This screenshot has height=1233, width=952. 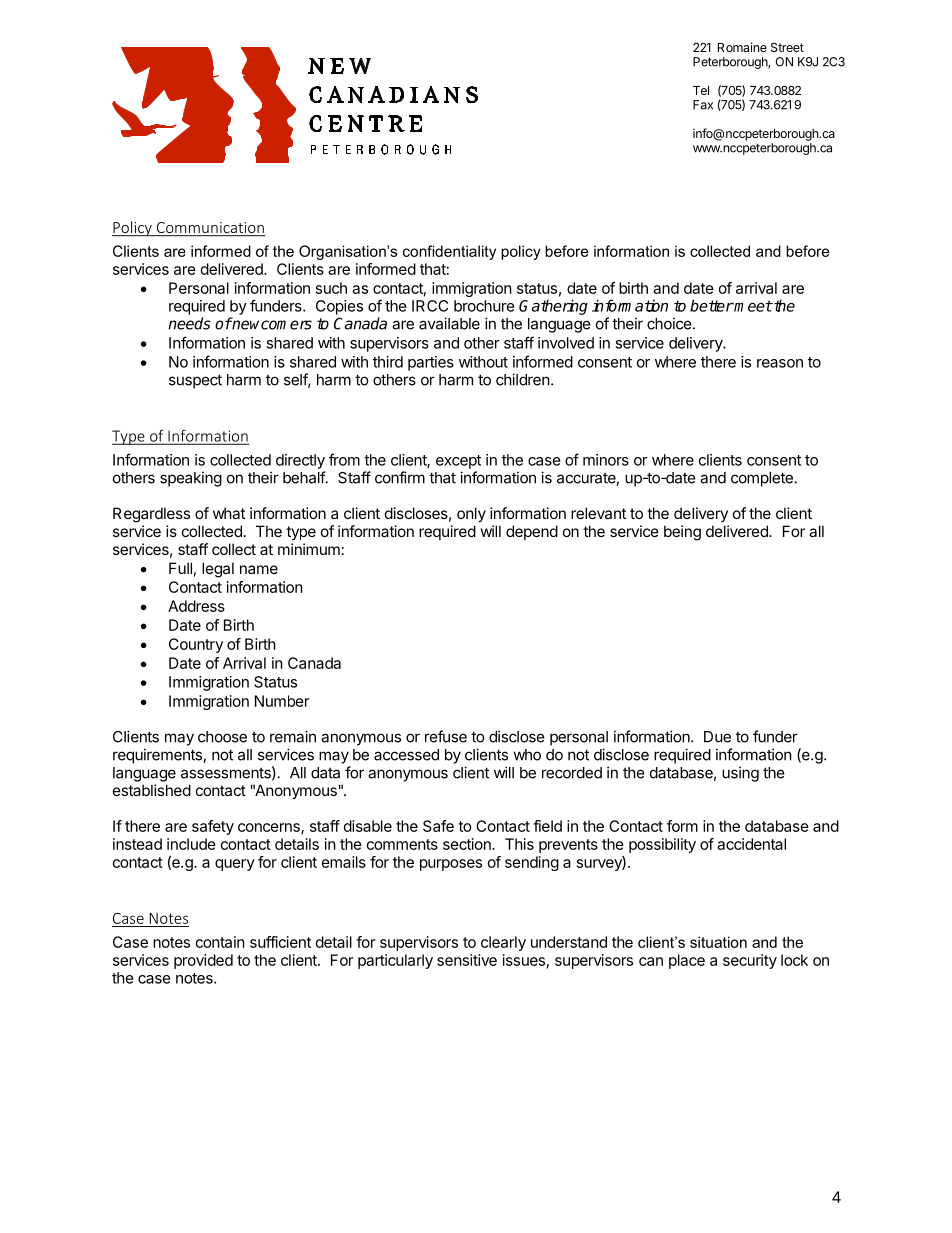 I want to click on only, so click(x=471, y=514).
